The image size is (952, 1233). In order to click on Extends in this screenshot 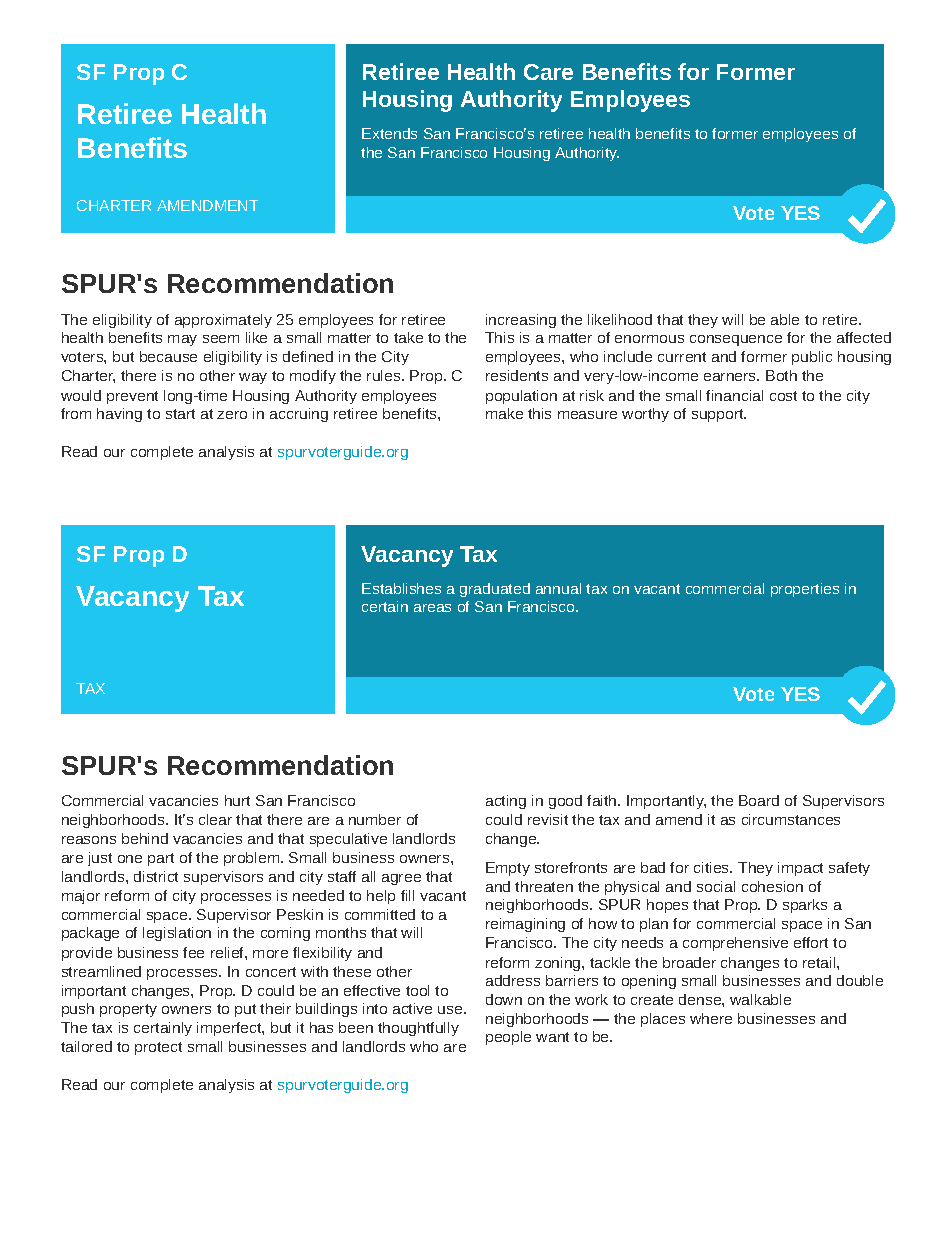, I will do `click(389, 133)`.
